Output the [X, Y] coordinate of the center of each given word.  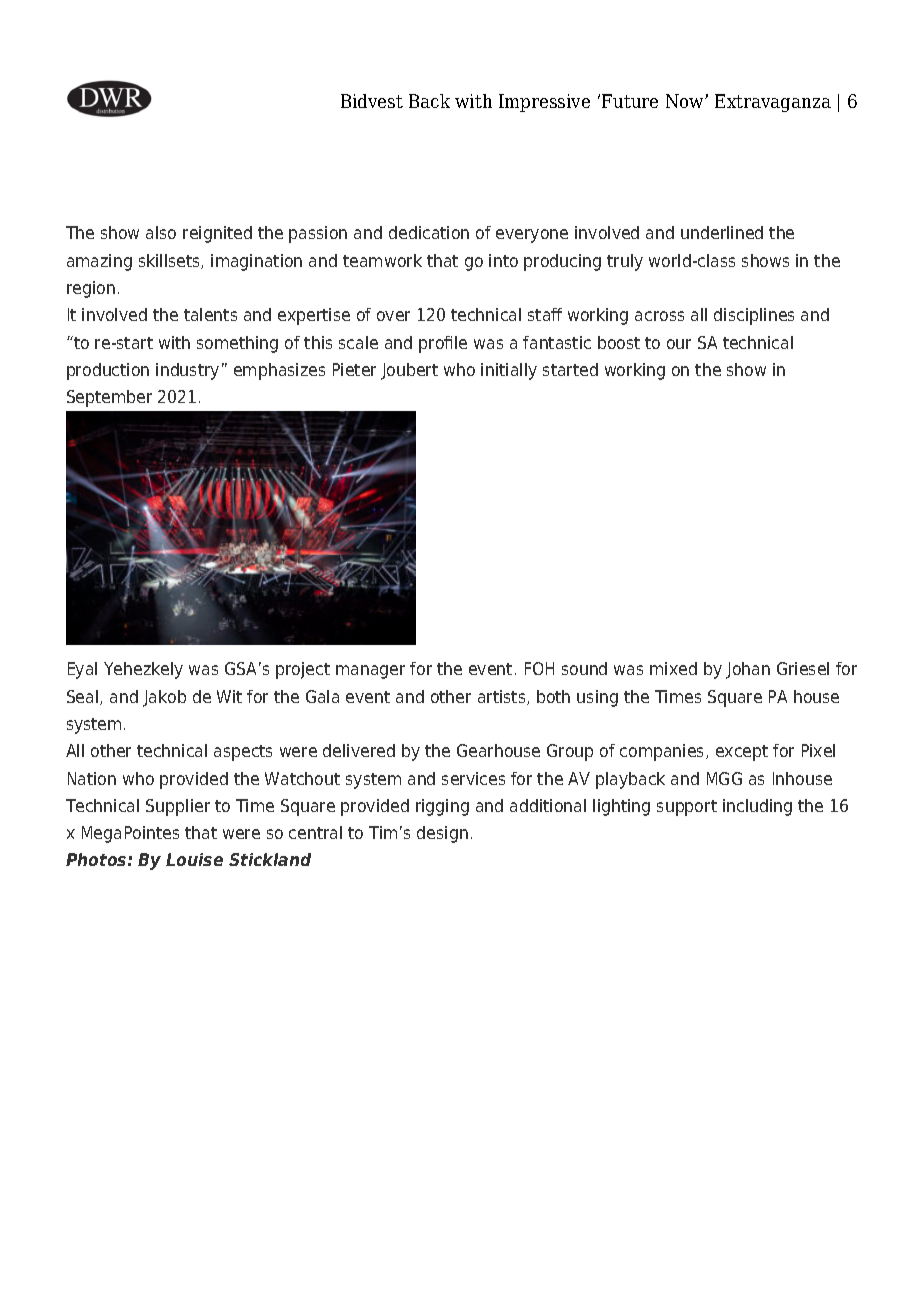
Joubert [409, 371]
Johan [748, 670]
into [503, 260]
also [161, 232]
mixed [673, 668]
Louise [194, 859]
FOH [539, 668]
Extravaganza [773, 103]
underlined [722, 232]
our [679, 344]
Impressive [544, 103]
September [109, 398]
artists [503, 697]
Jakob [164, 698]
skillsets [170, 261]
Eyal [82, 670]
